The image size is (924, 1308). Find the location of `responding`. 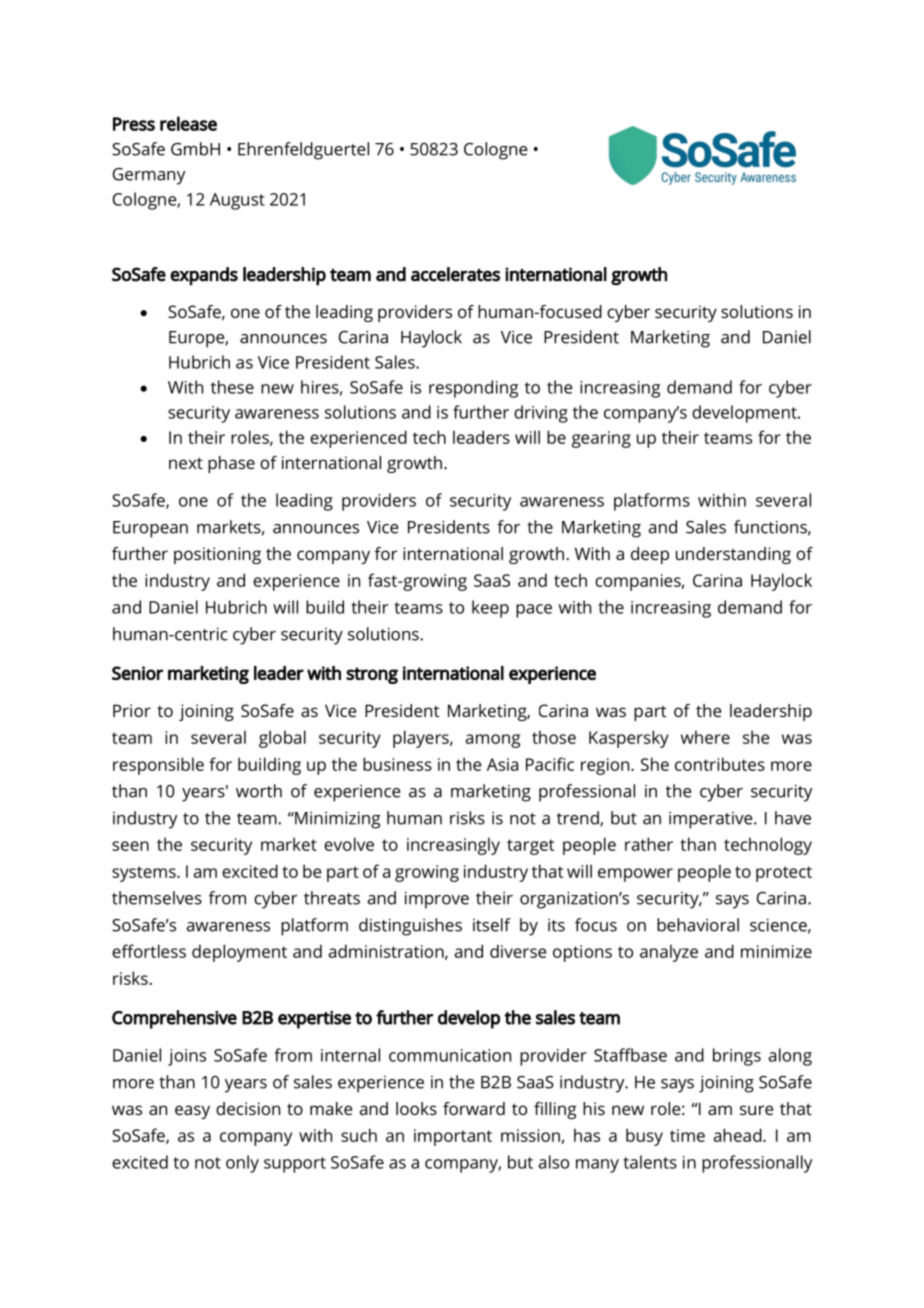

responding is located at coordinates (473, 389).
